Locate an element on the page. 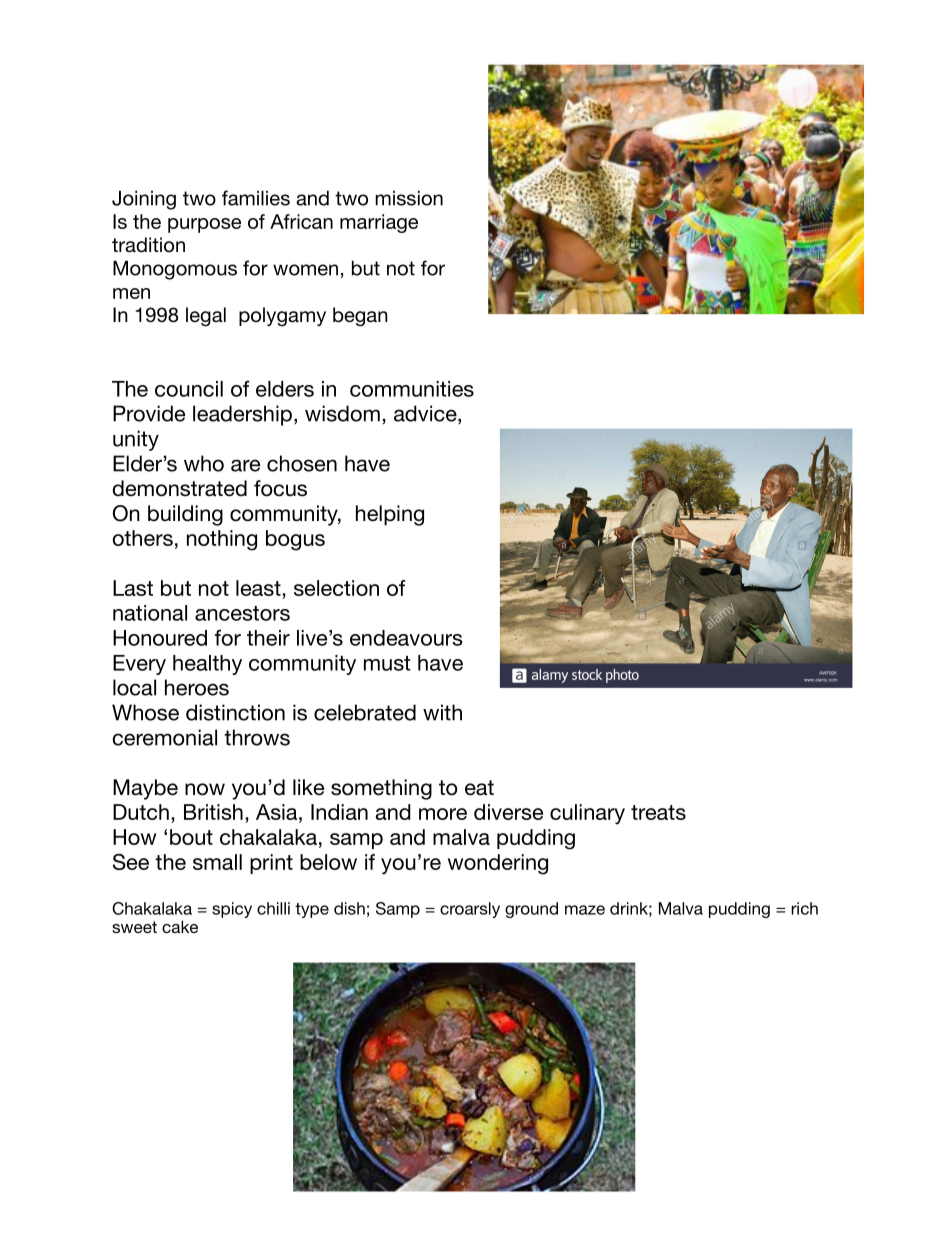 The width and height of the image is (952, 1233). mission is located at coordinates (409, 198).
